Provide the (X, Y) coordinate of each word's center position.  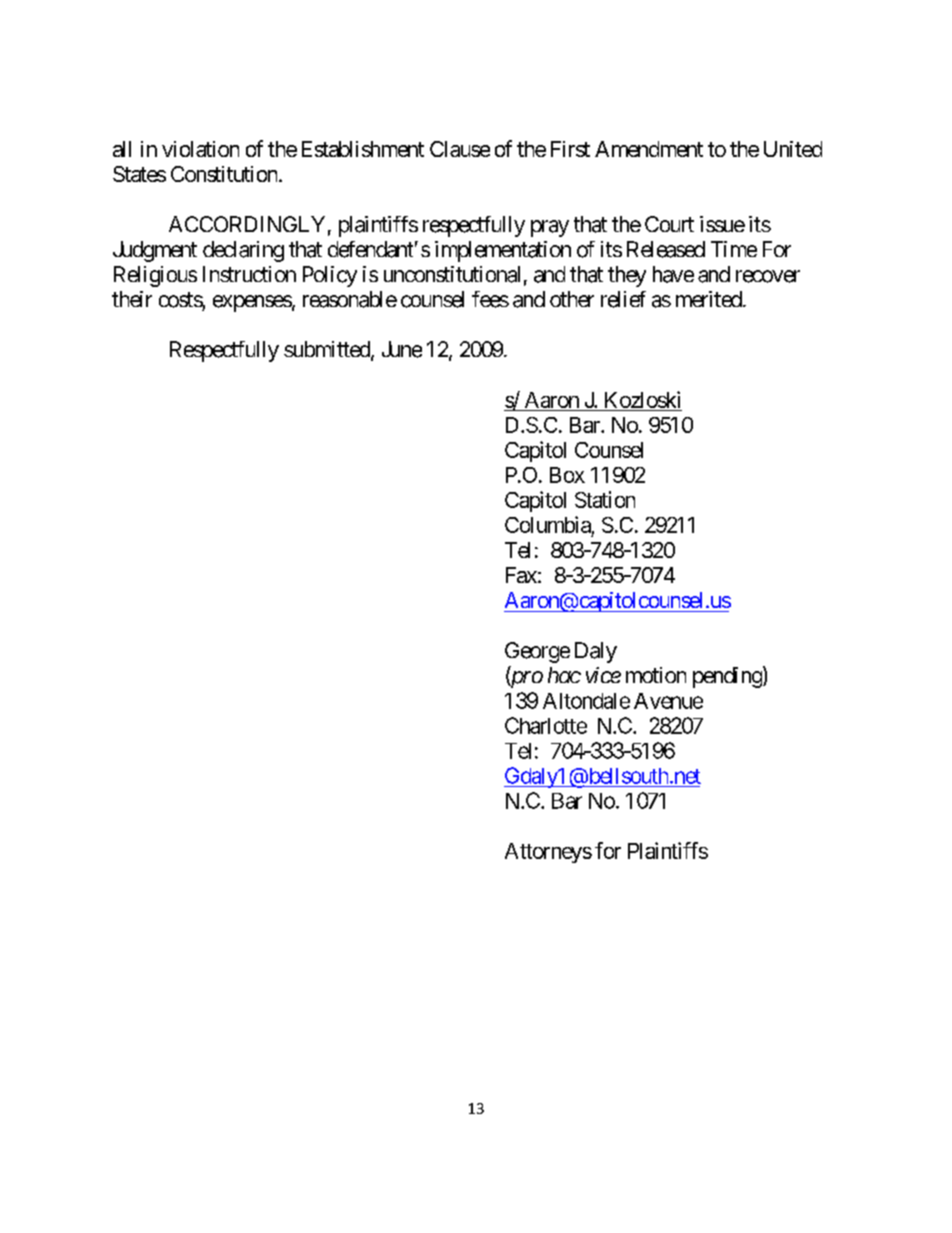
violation (200, 149)
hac (564, 675)
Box (567, 475)
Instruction (249, 274)
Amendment (649, 149)
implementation (503, 251)
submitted (328, 350)
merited (709, 299)
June (402, 349)
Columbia (548, 524)
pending (727, 677)
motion (656, 675)
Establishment (363, 149)
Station (605, 499)
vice (603, 675)
